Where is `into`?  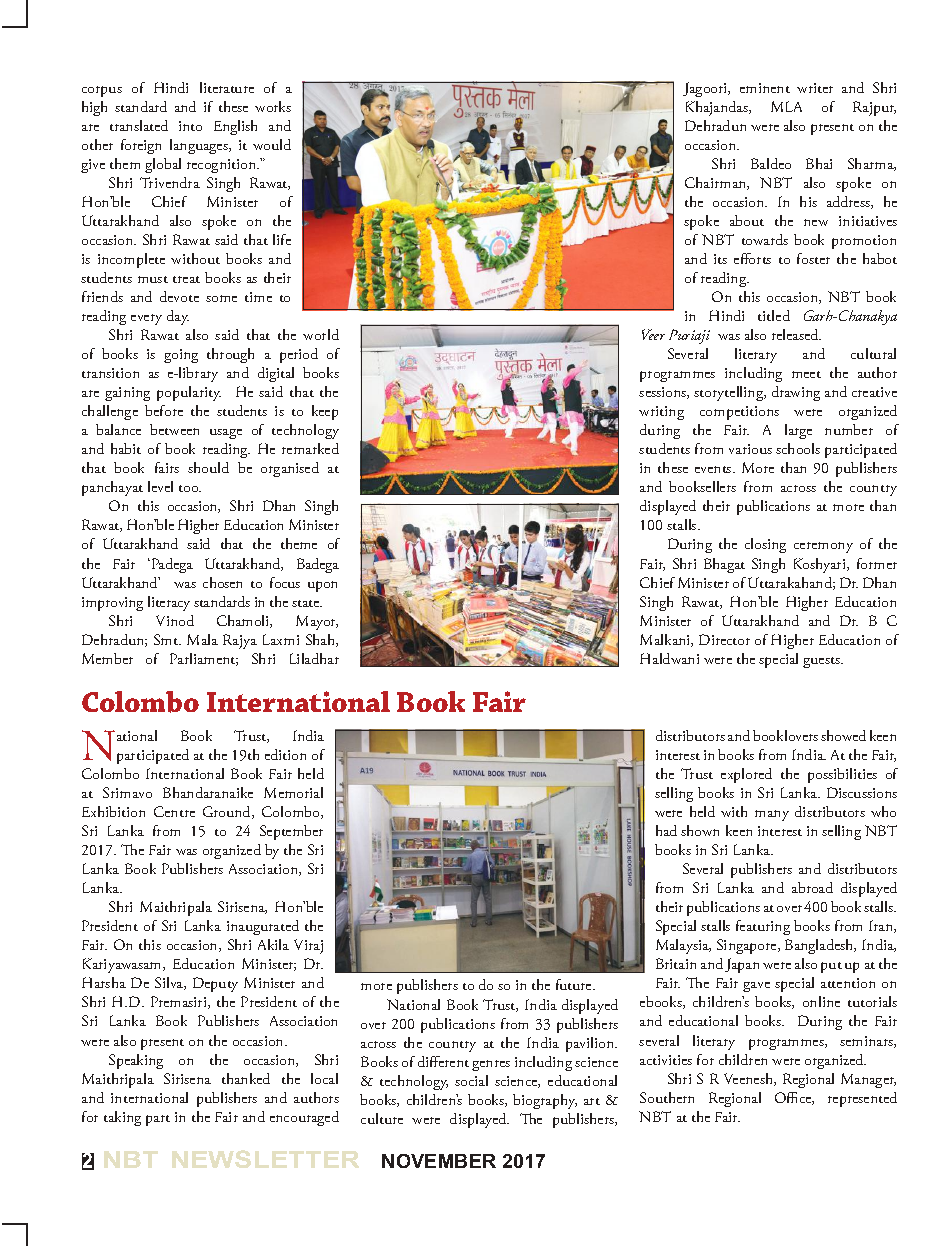 into is located at coordinates (190, 126).
